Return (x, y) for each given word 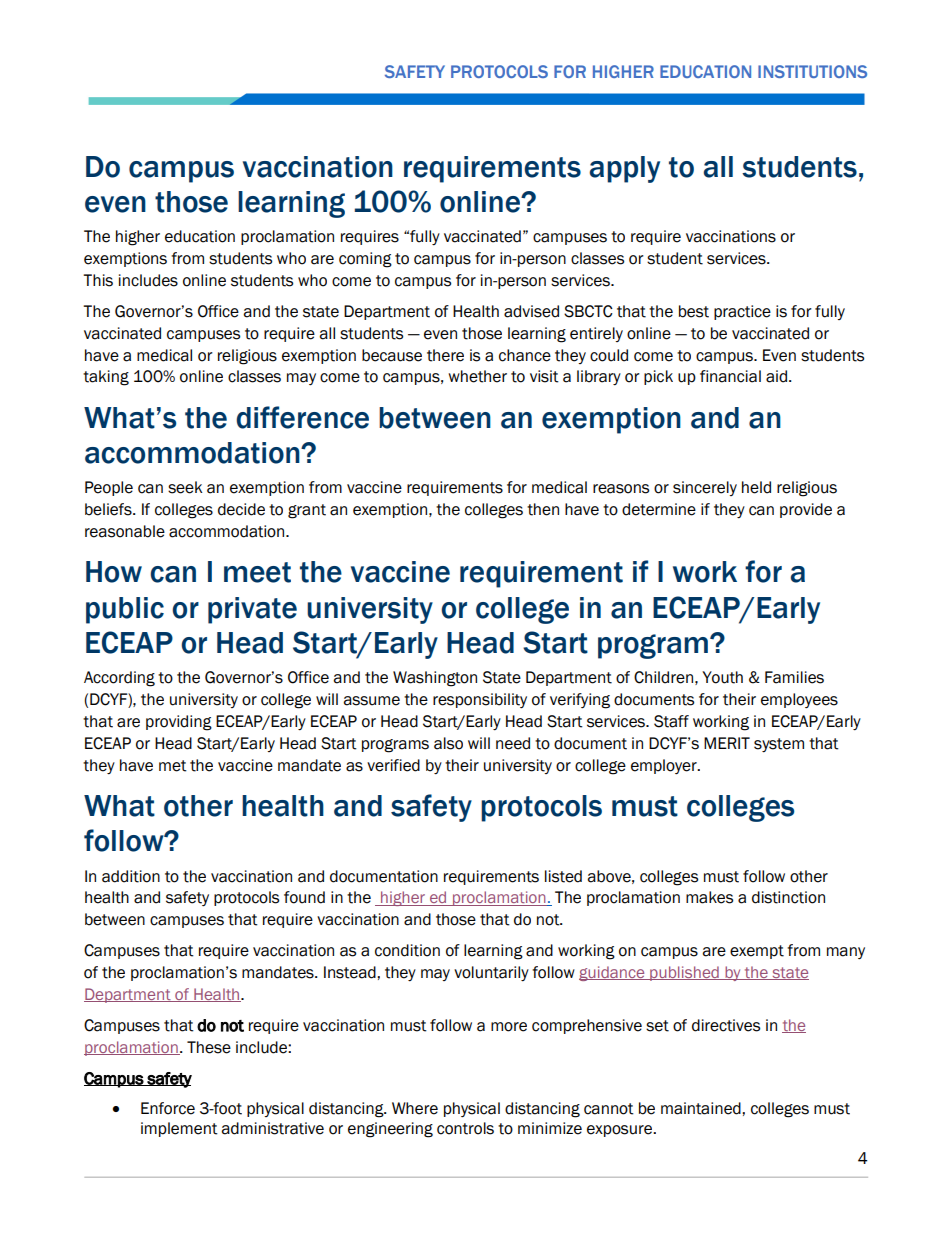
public (125, 610)
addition (131, 876)
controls (465, 1128)
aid (776, 376)
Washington (435, 679)
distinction (788, 897)
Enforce (168, 1108)
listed (563, 876)
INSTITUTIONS (812, 71)
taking (106, 378)
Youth (722, 677)
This (98, 280)
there (445, 355)
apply (624, 169)
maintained (702, 1108)
